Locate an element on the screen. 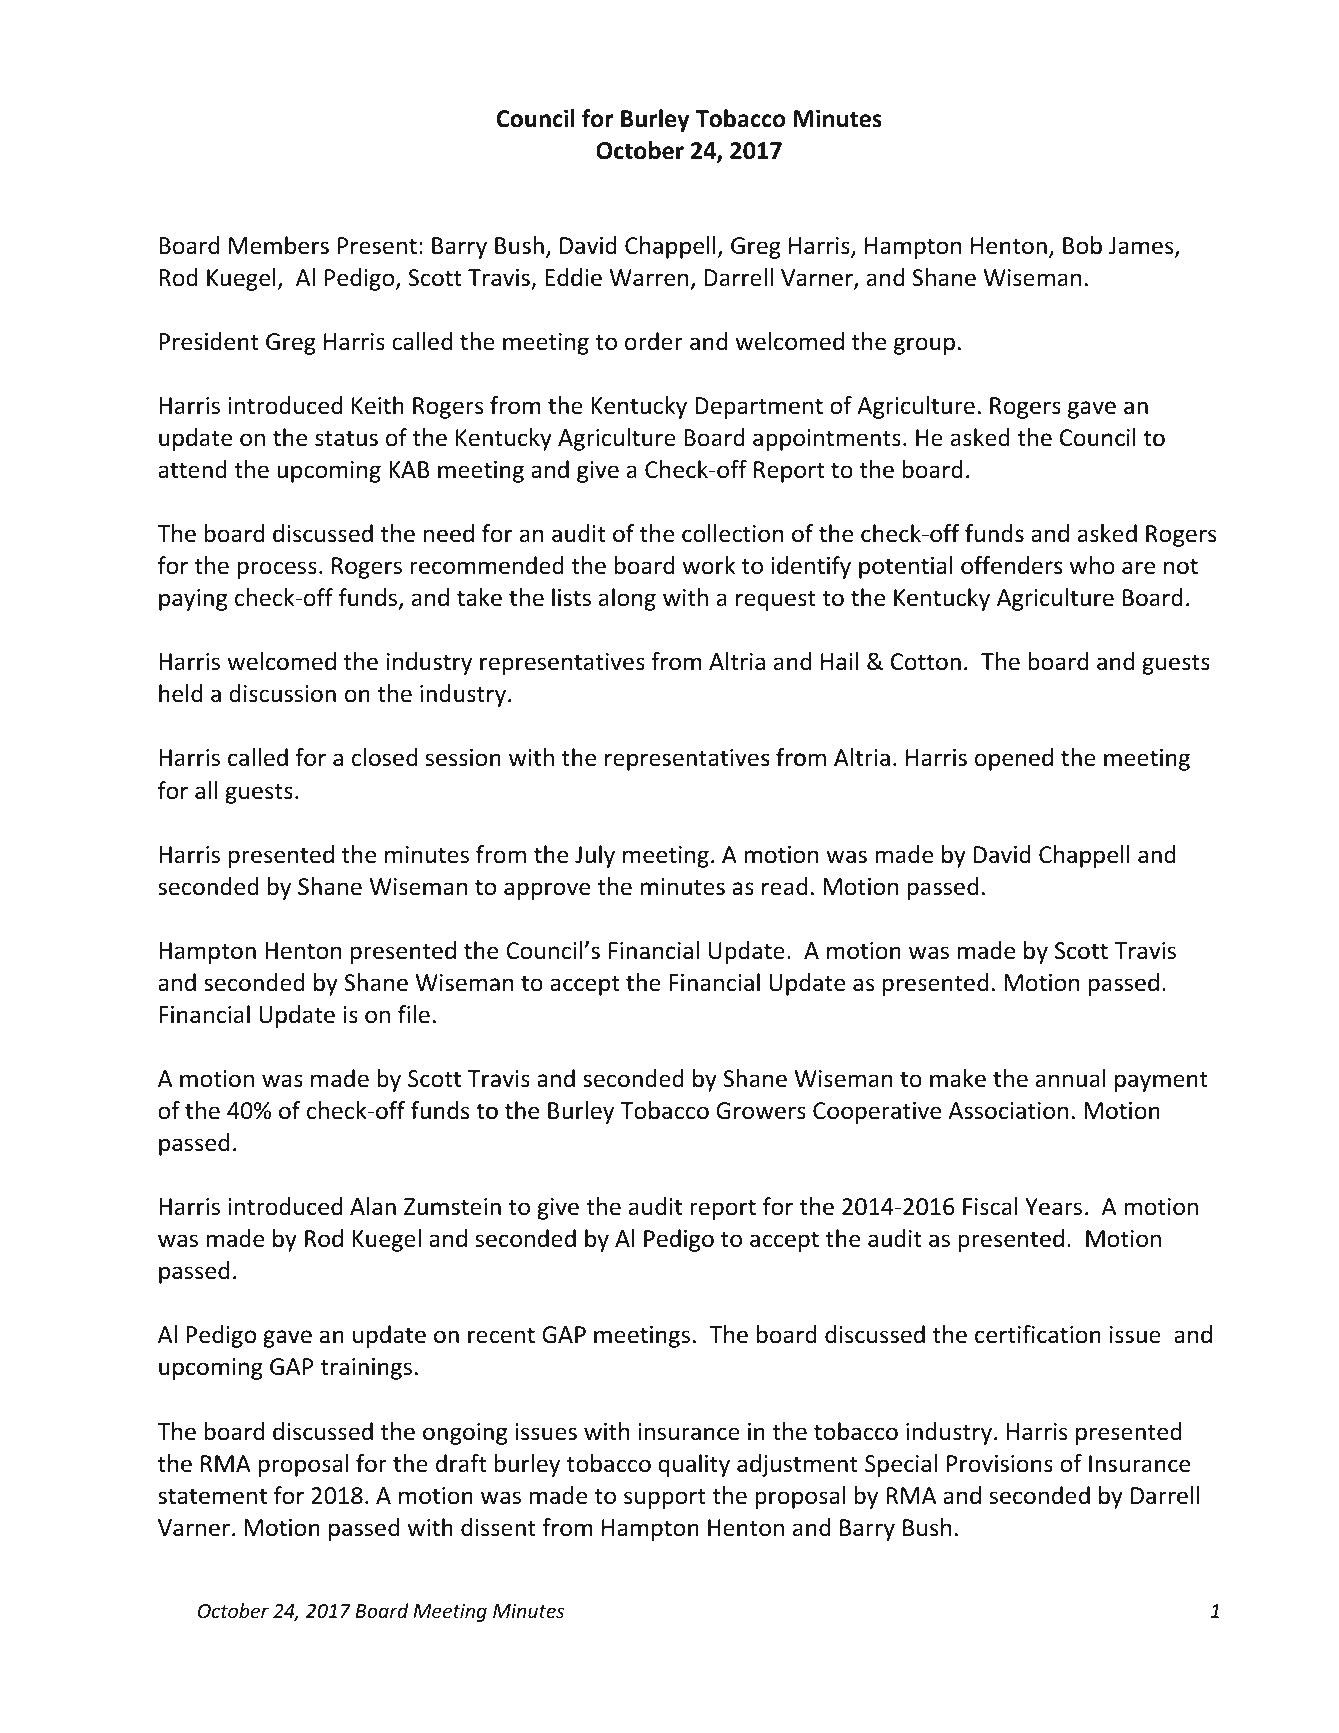  opened is located at coordinates (1014, 759).
